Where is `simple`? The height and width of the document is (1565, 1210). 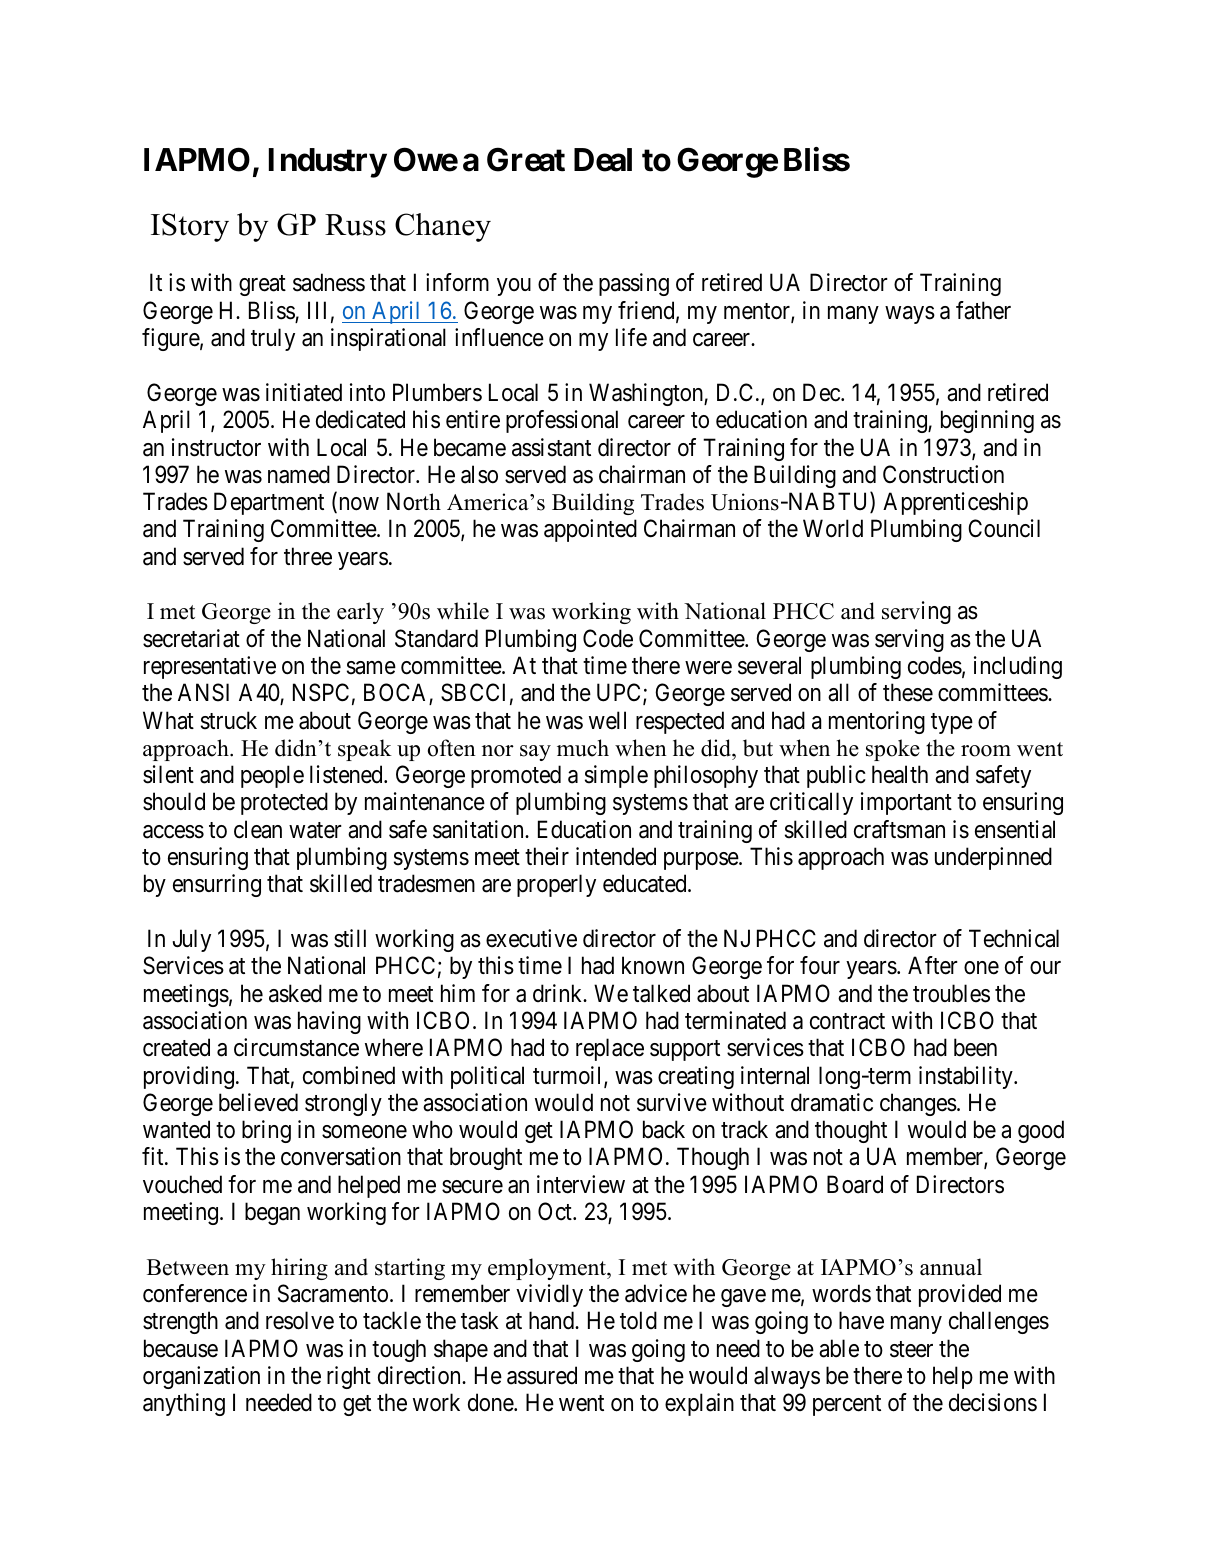 simple is located at coordinates (616, 776).
